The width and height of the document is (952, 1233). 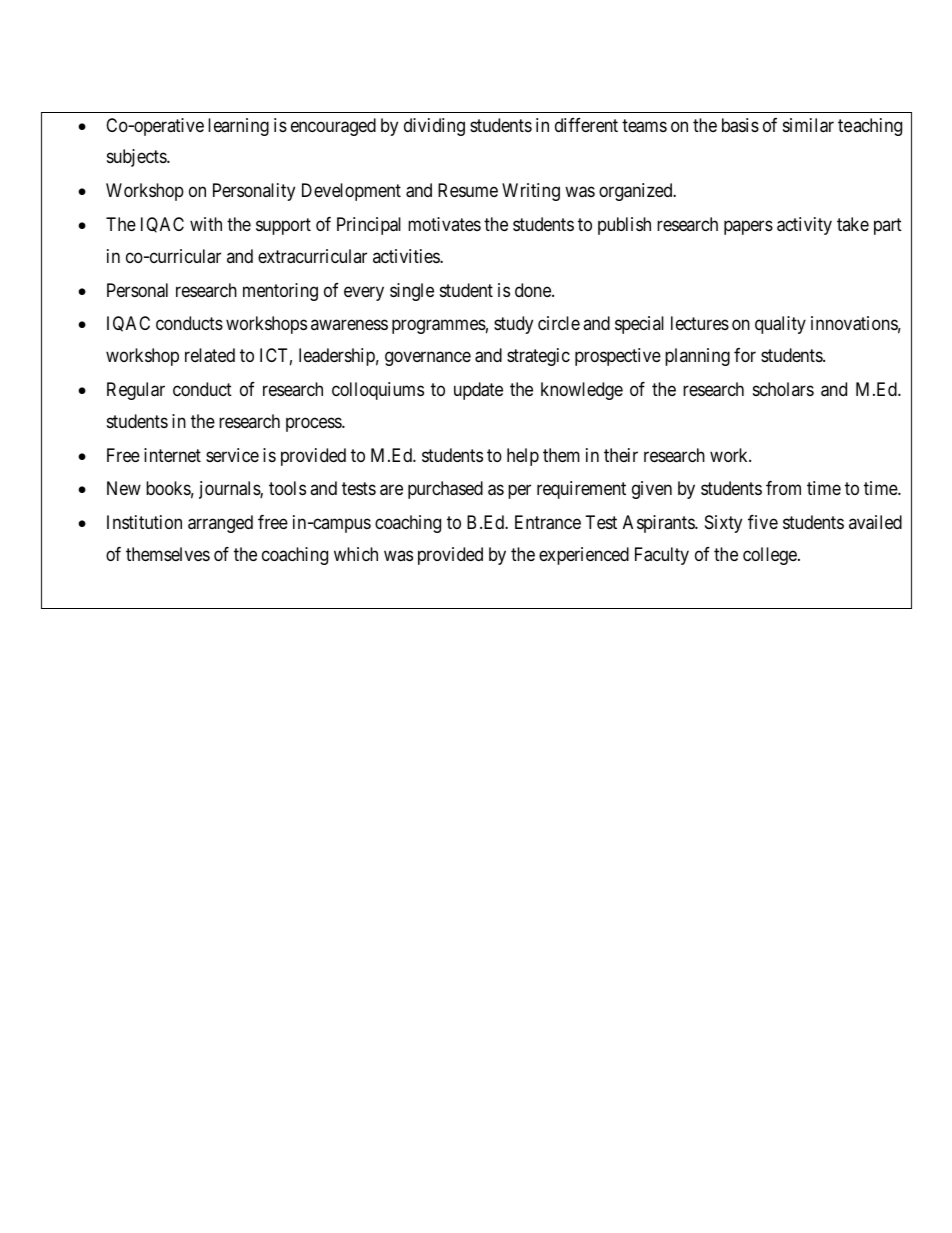 I want to click on study, so click(x=513, y=325).
